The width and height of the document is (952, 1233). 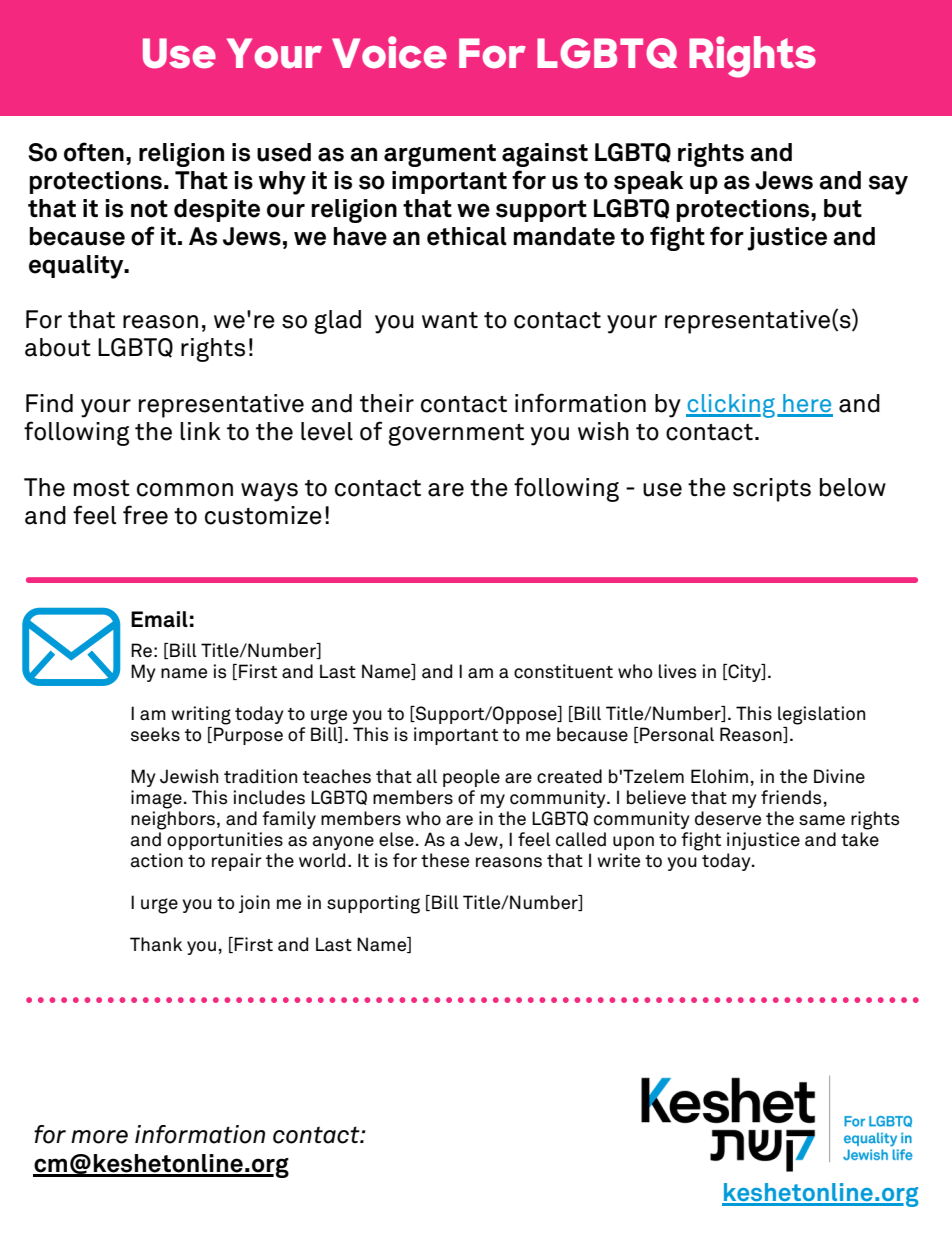 What do you see at coordinates (860, 839) in the document?
I see `take` at bounding box center [860, 839].
